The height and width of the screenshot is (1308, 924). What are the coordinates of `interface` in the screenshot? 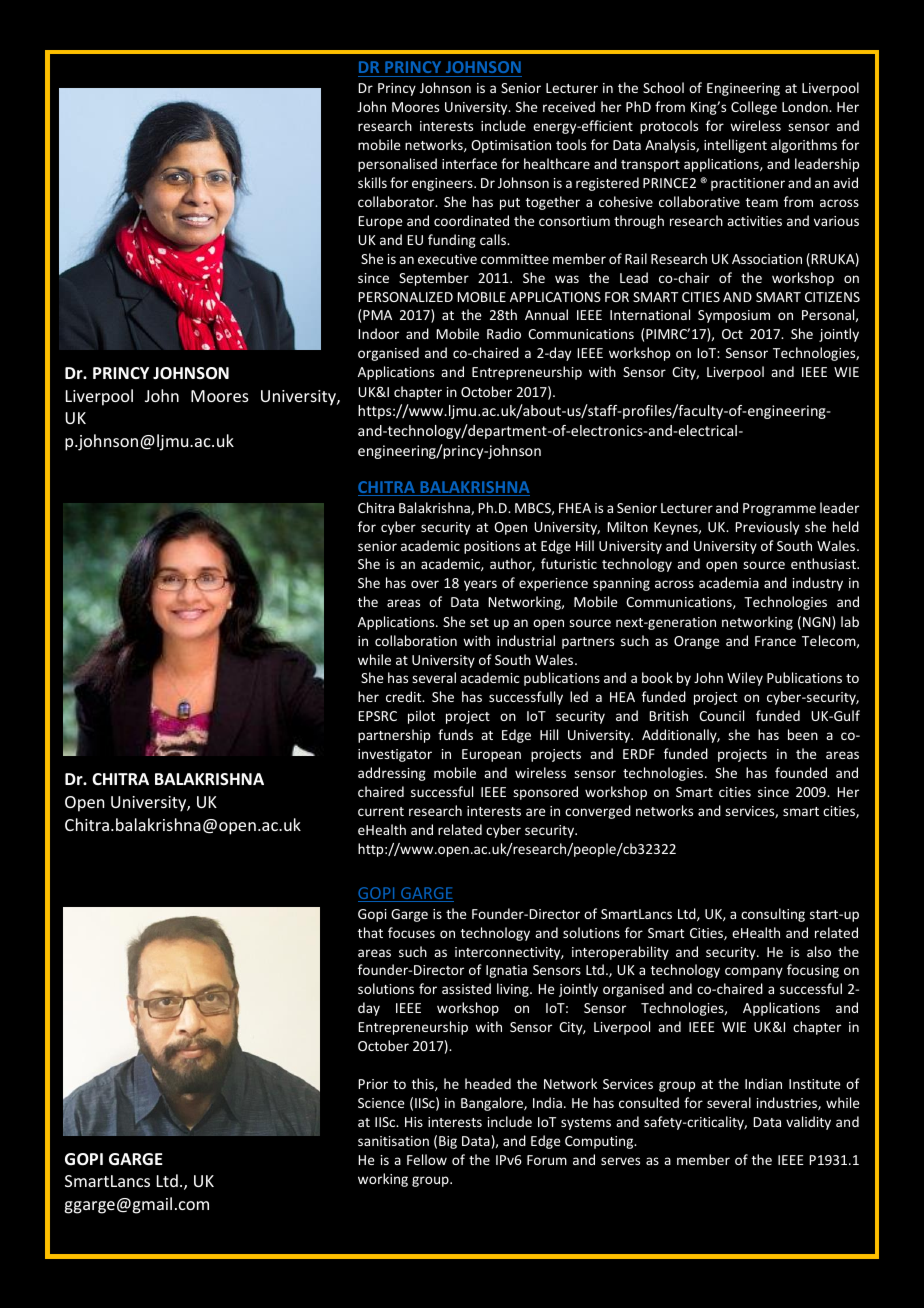 It's located at (469, 163).
